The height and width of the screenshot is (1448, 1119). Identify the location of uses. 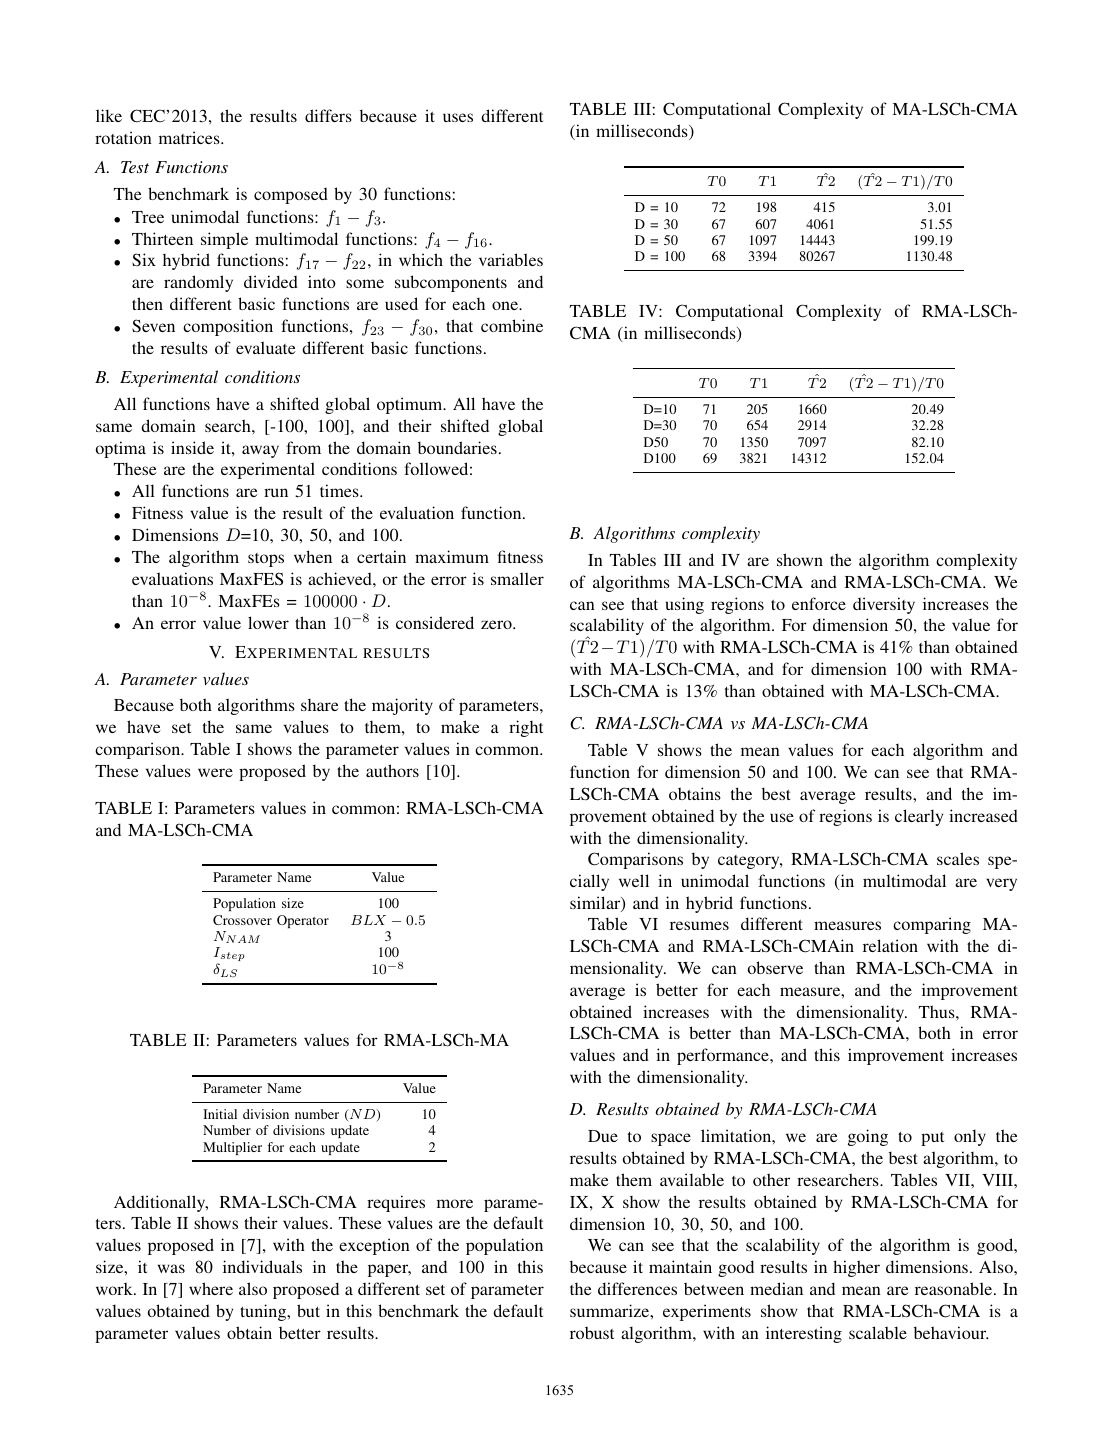
(458, 117).
